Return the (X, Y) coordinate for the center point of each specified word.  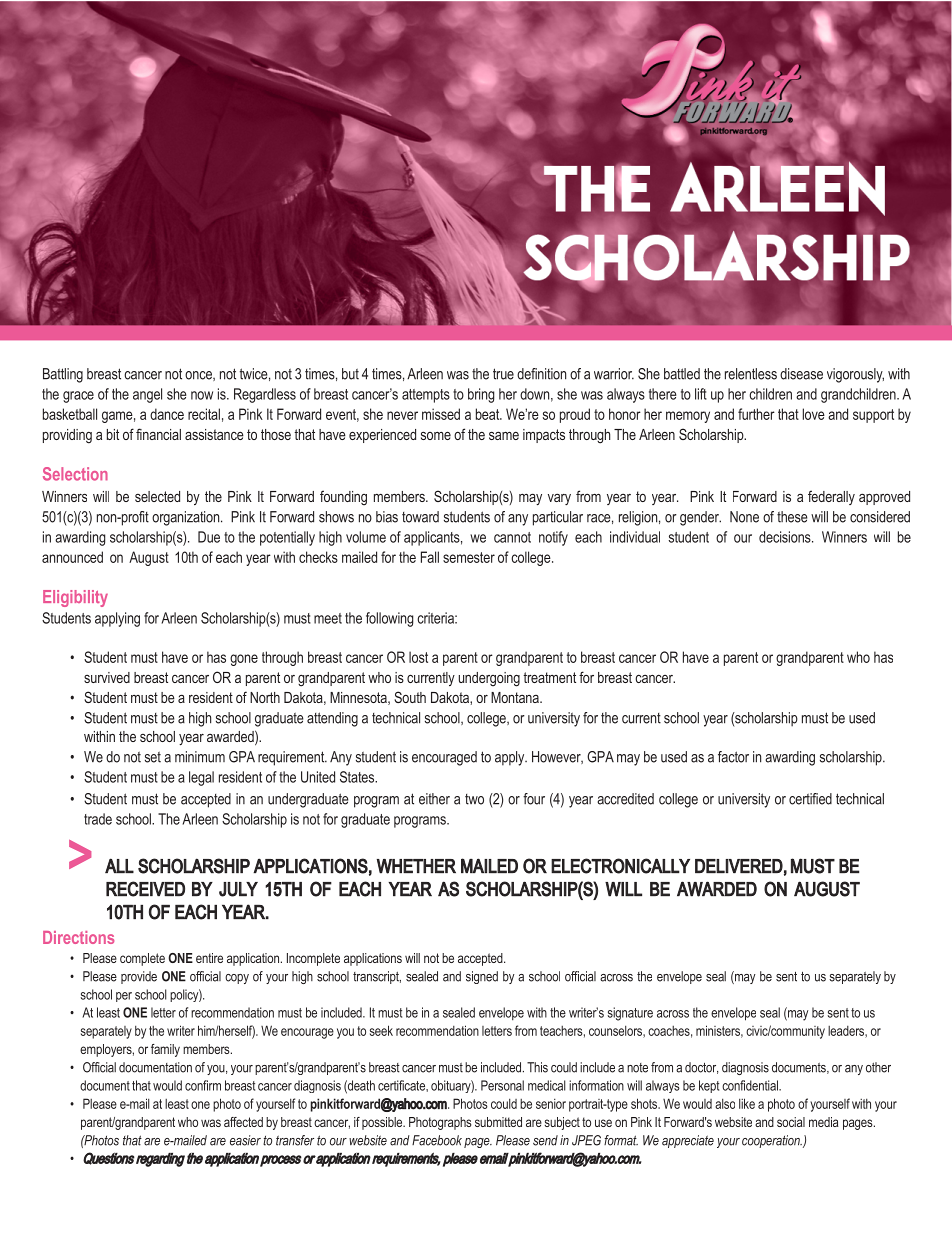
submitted (498, 1122)
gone (244, 660)
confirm (203, 1085)
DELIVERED (739, 866)
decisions (786, 537)
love (814, 414)
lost (418, 657)
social (791, 1122)
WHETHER (416, 866)
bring (481, 395)
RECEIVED (145, 889)
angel (147, 395)
